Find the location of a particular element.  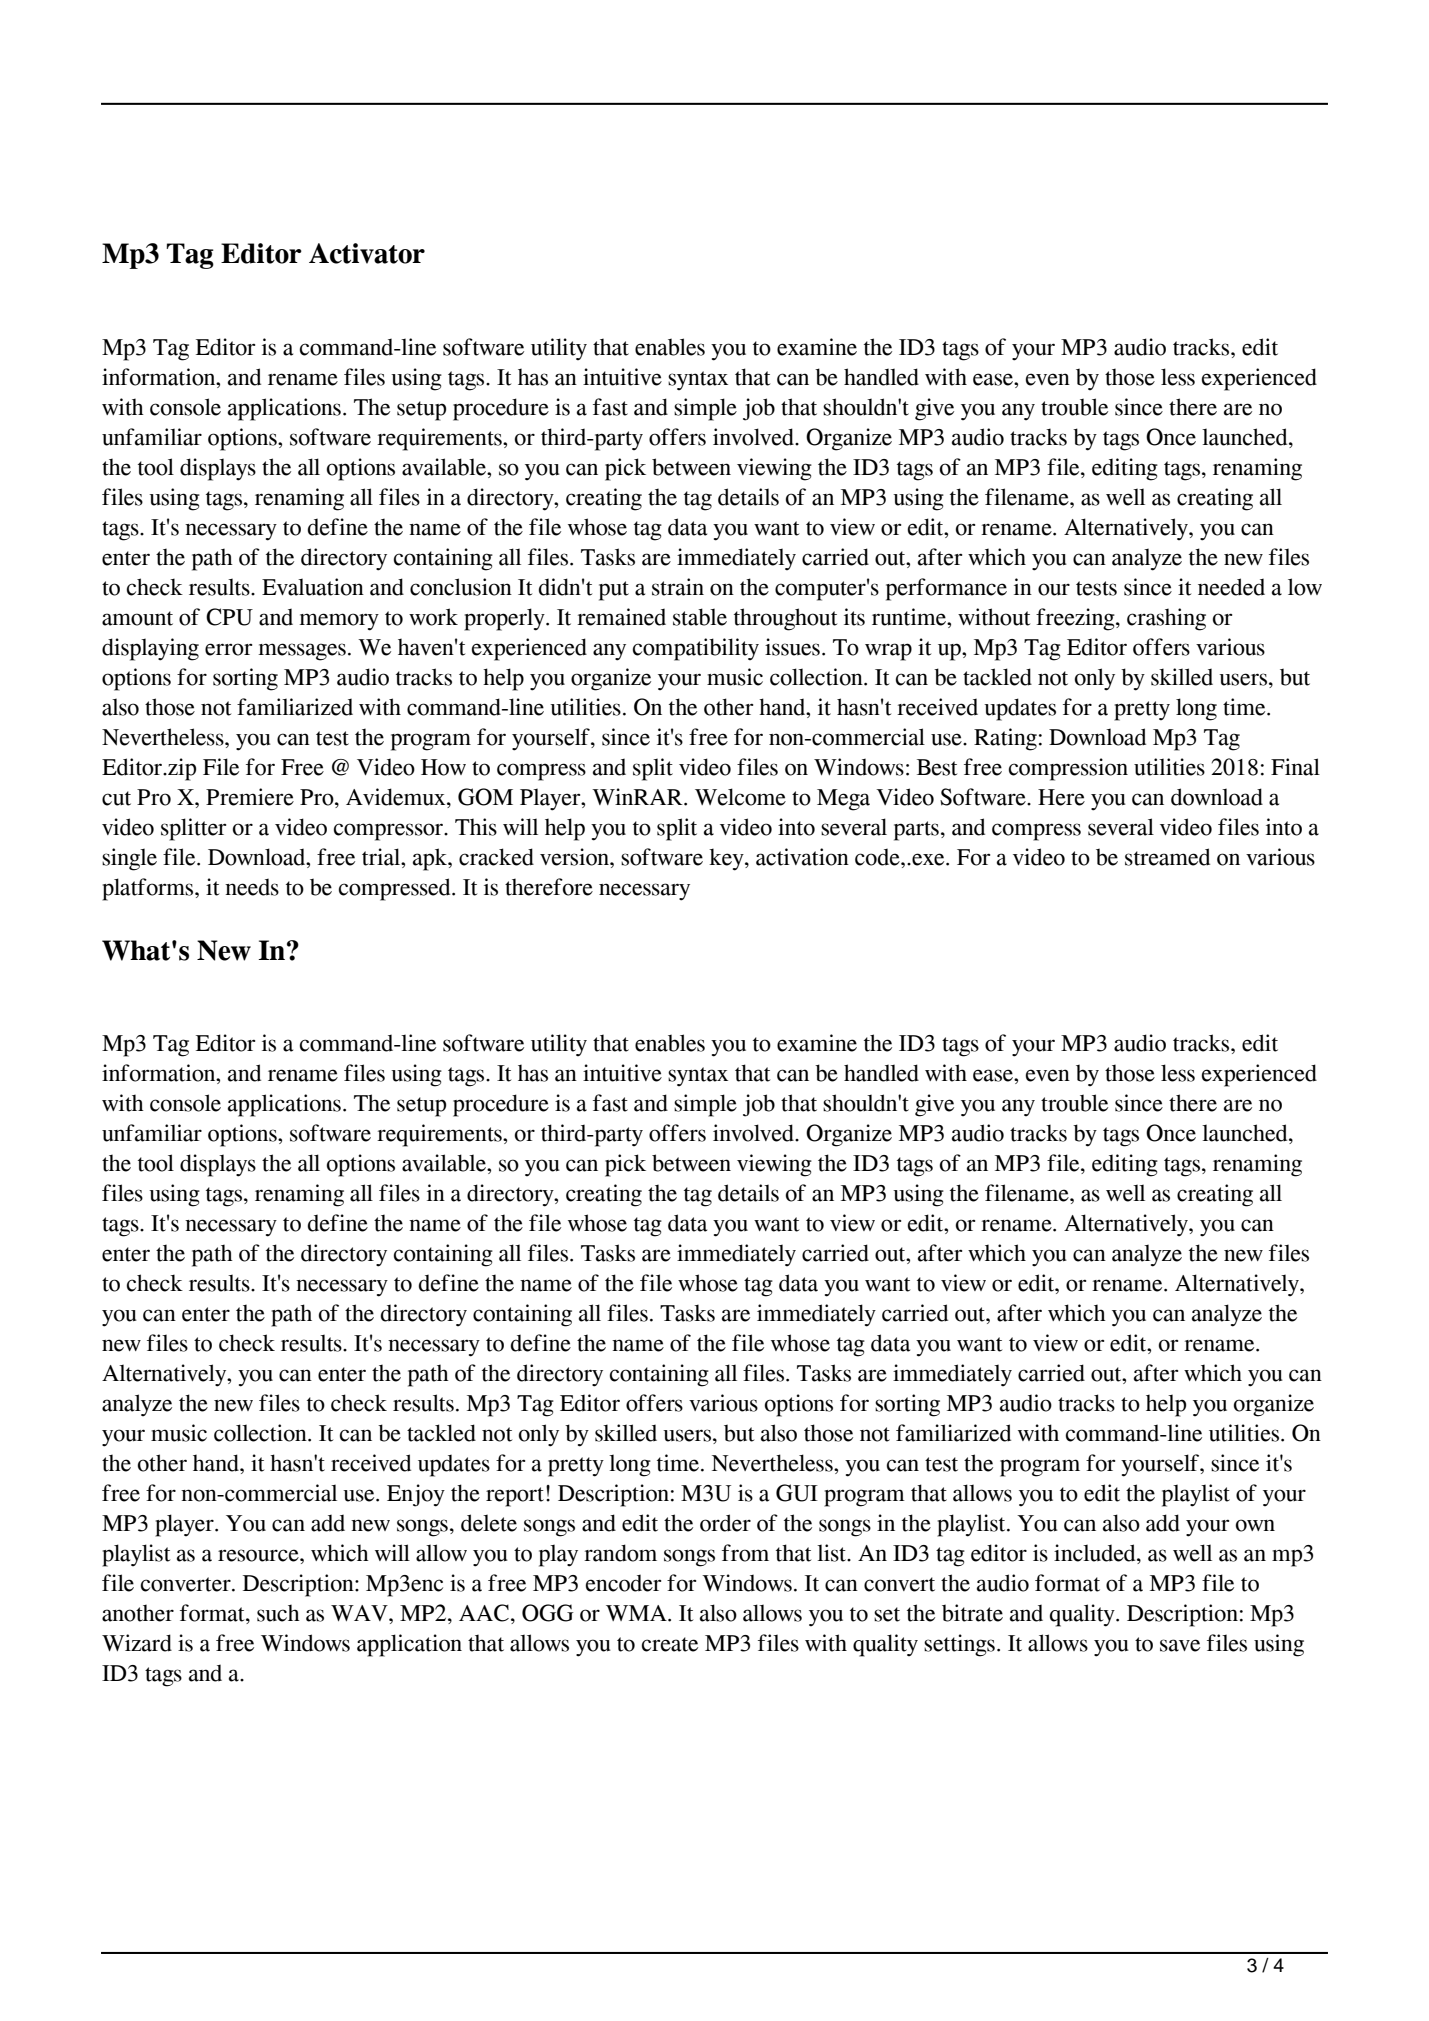

needs is located at coordinates (252, 887).
